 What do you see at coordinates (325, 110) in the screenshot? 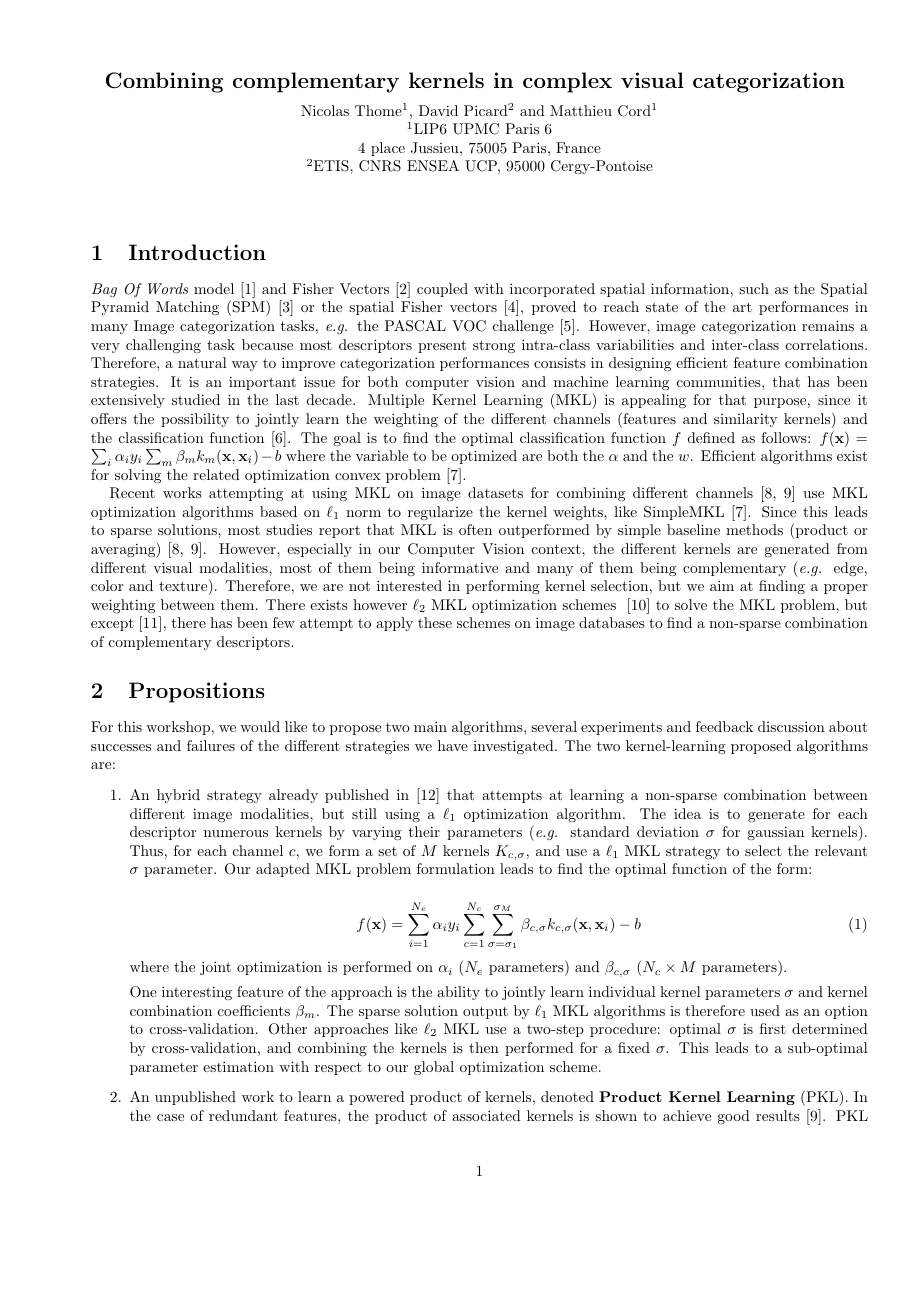
I see `Nicolas` at bounding box center [325, 110].
